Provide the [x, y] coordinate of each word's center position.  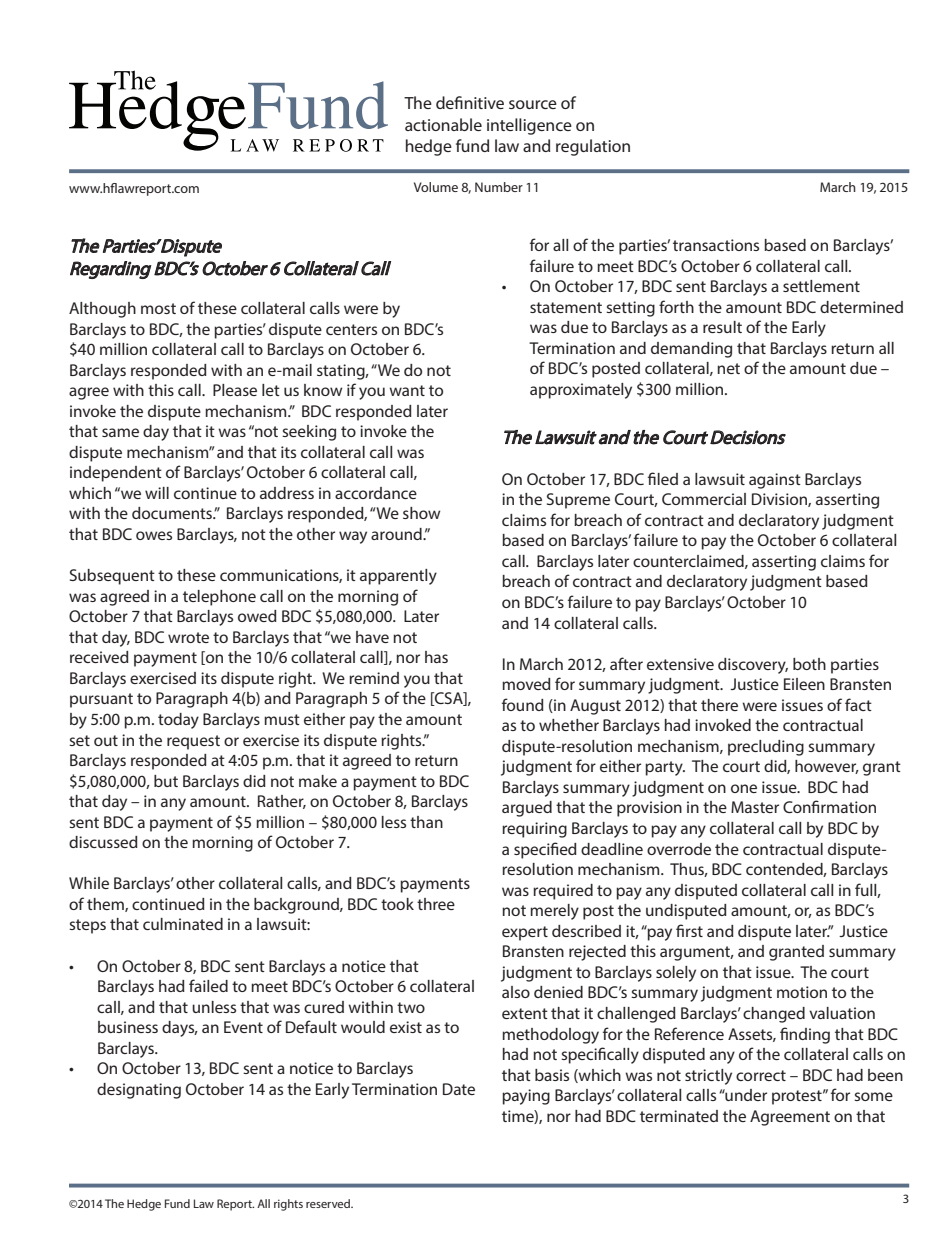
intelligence [529, 126]
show [421, 513]
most [158, 308]
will [157, 493]
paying [526, 1097]
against [775, 481]
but [166, 781]
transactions [716, 245]
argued [527, 809]
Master [755, 807]
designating [139, 1091]
